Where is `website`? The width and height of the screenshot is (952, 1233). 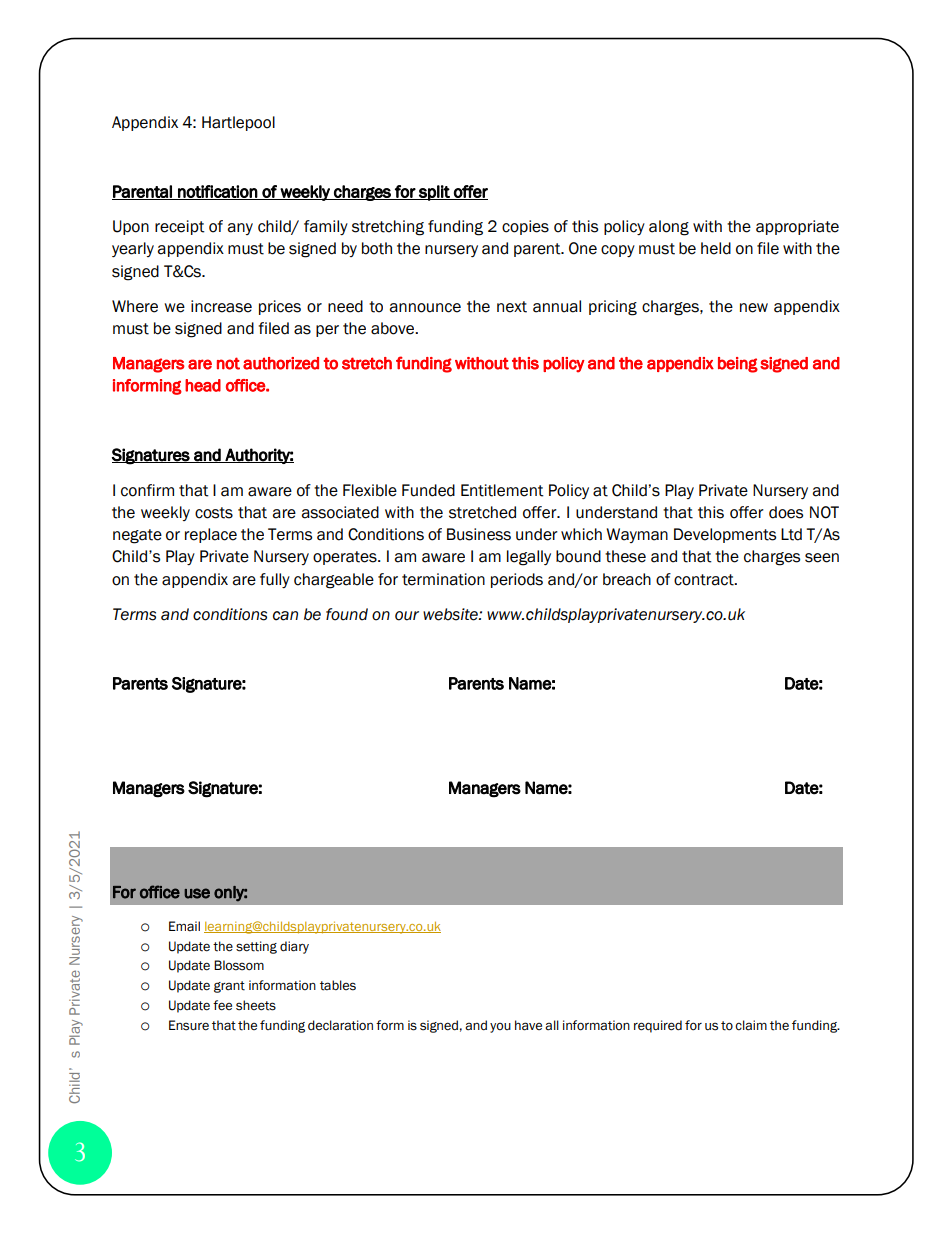
website is located at coordinates (451, 614).
